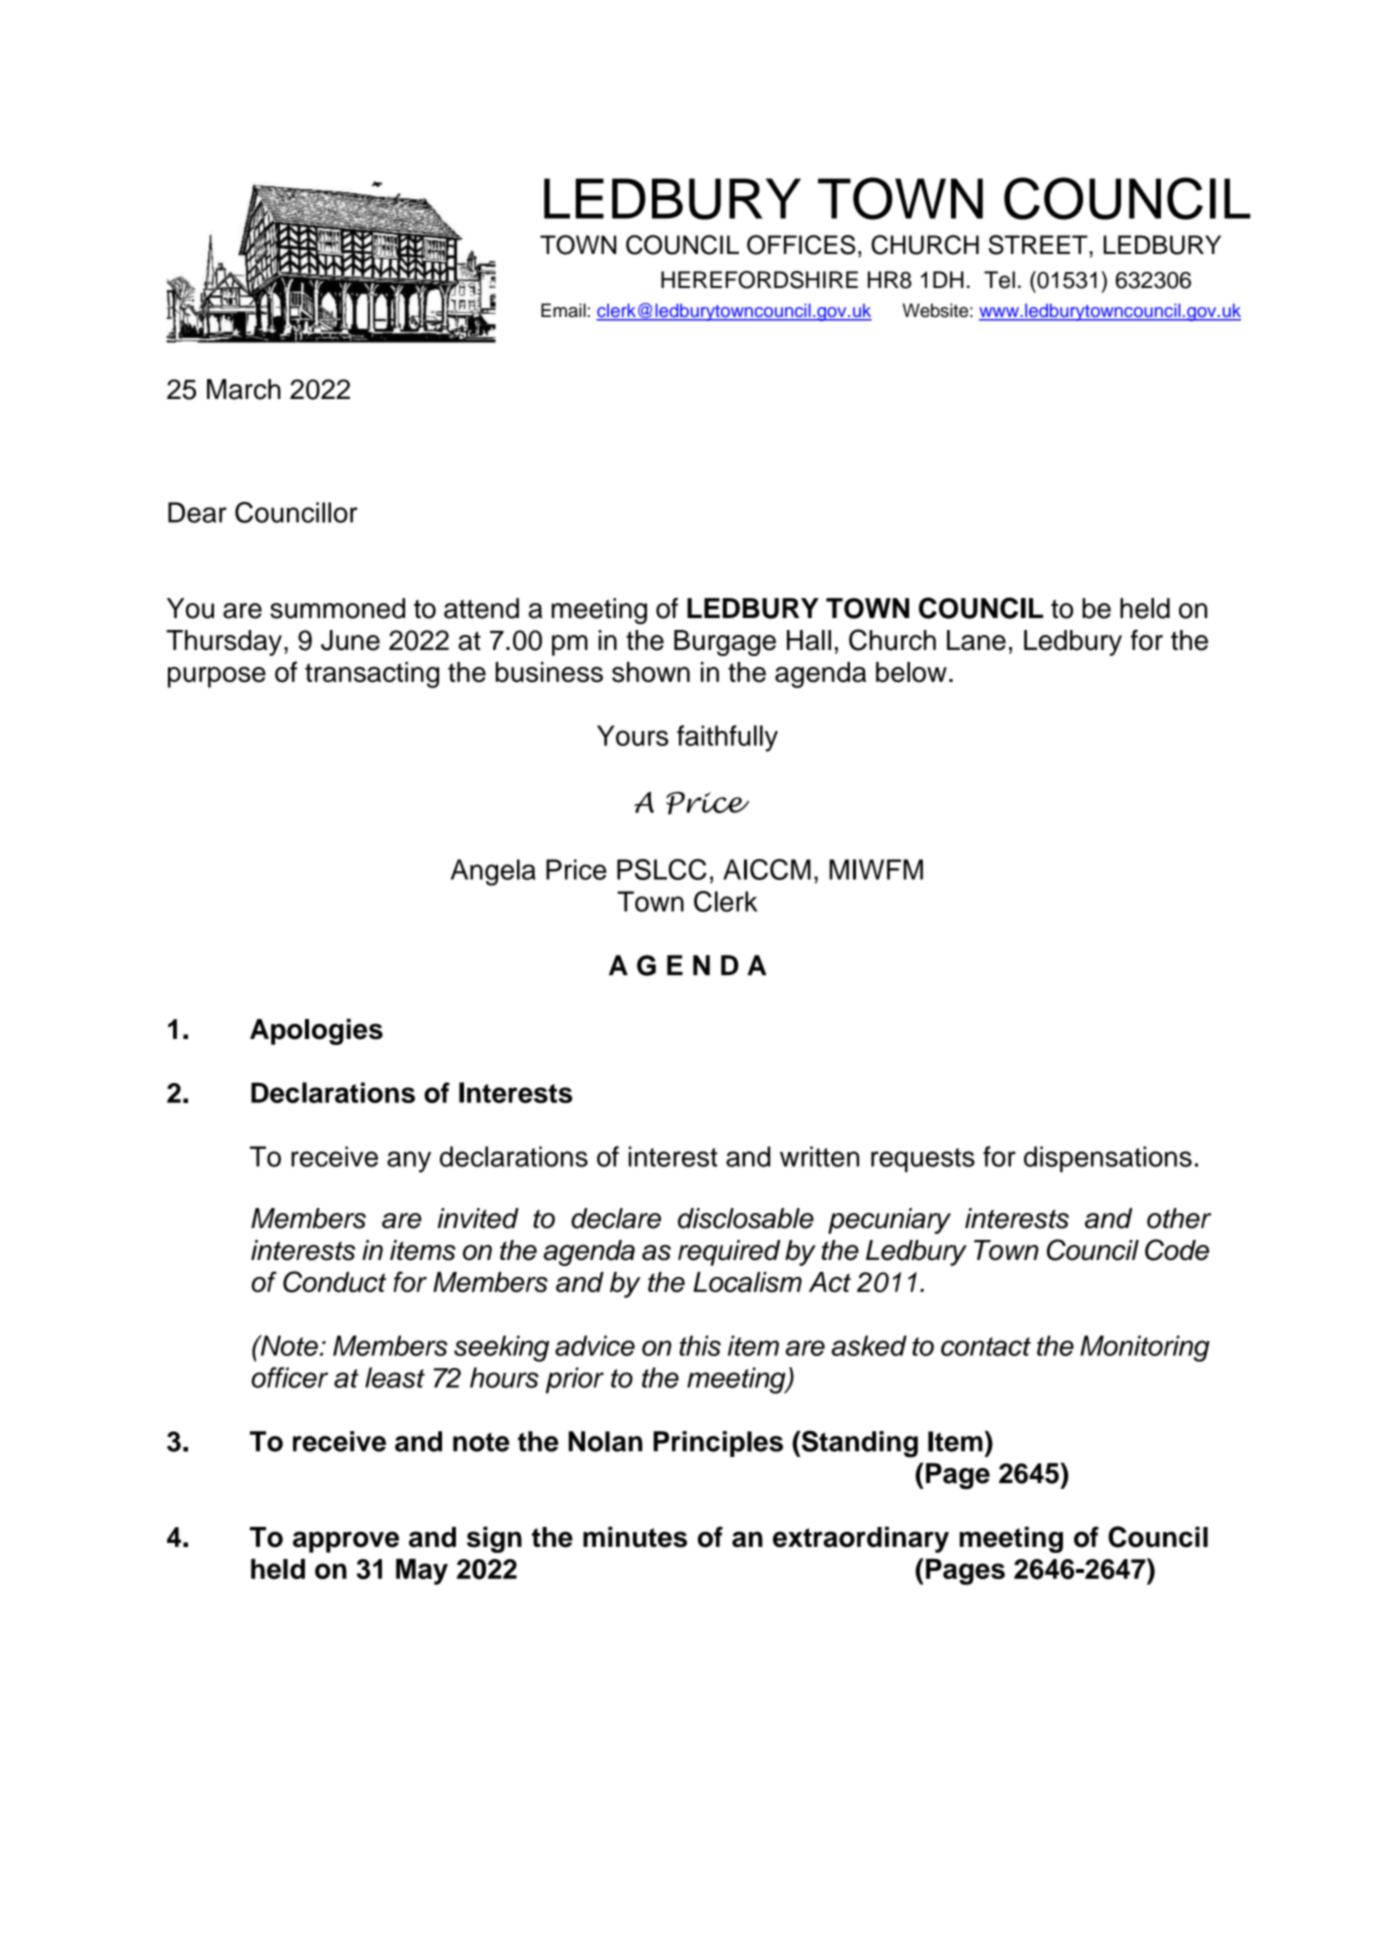  I want to click on Angela, so click(493, 872).
